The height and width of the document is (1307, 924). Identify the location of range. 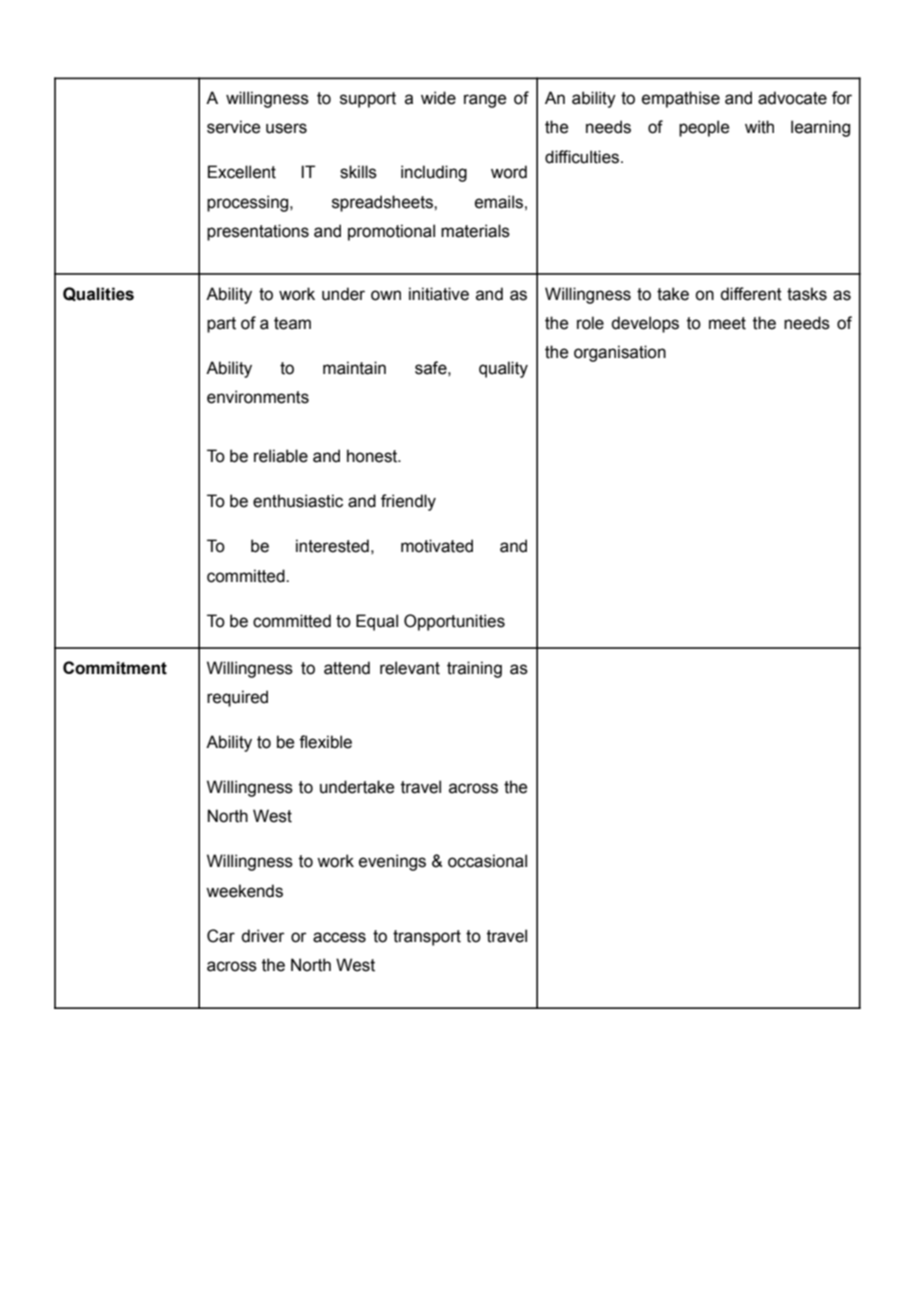
(485, 101).
